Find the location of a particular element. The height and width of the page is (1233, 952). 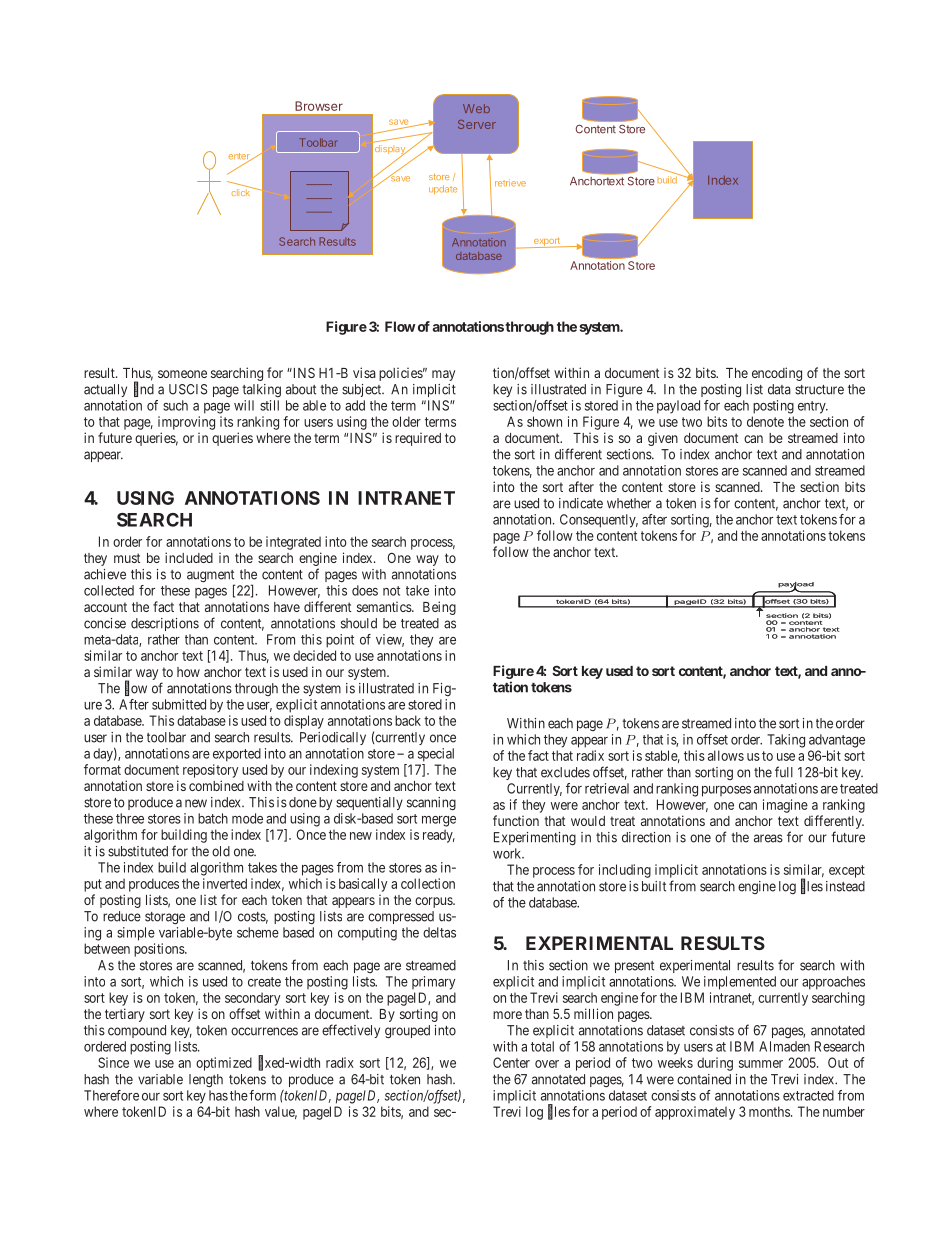

Being is located at coordinates (439, 608).
